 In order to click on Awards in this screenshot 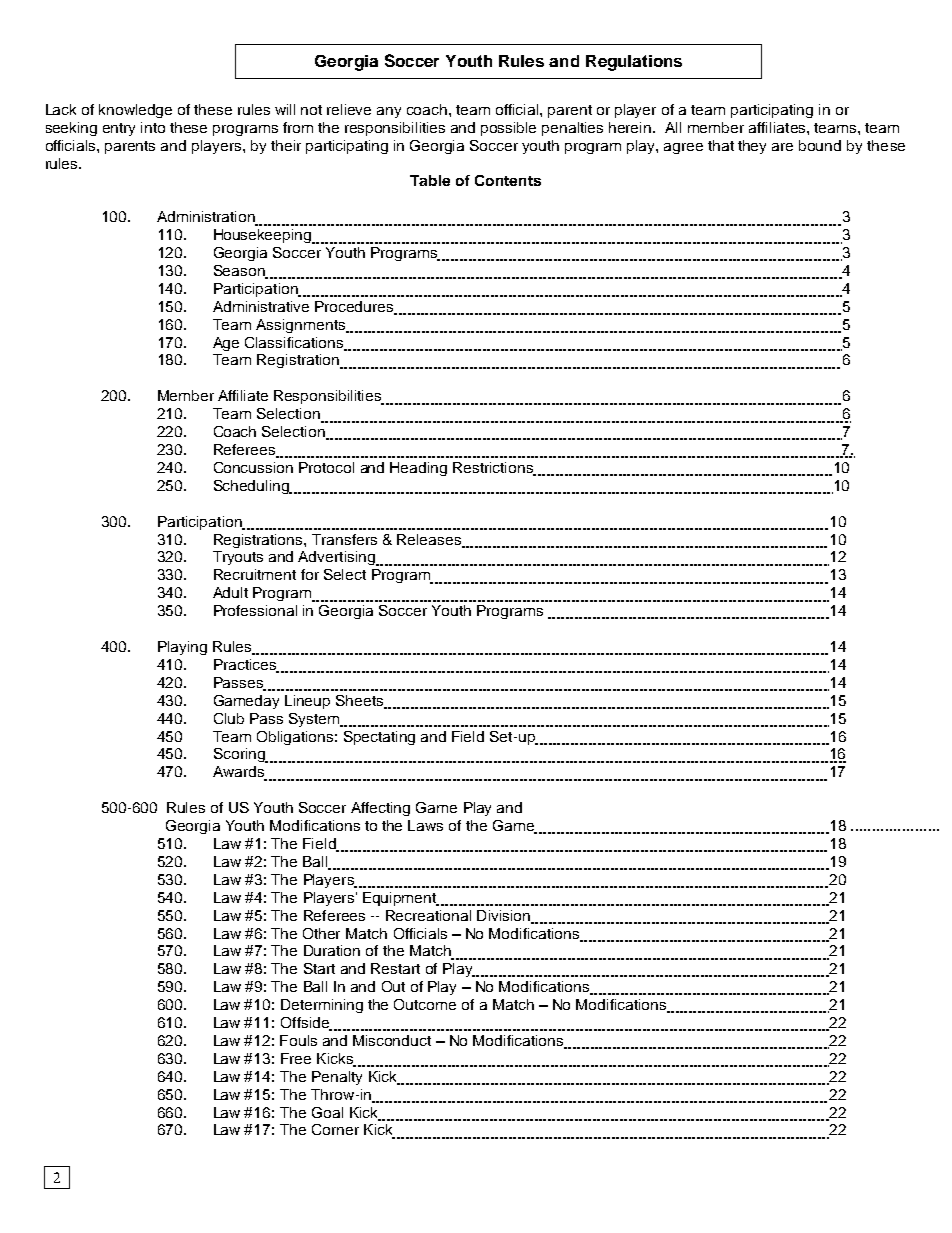, I will do `click(239, 773)`.
